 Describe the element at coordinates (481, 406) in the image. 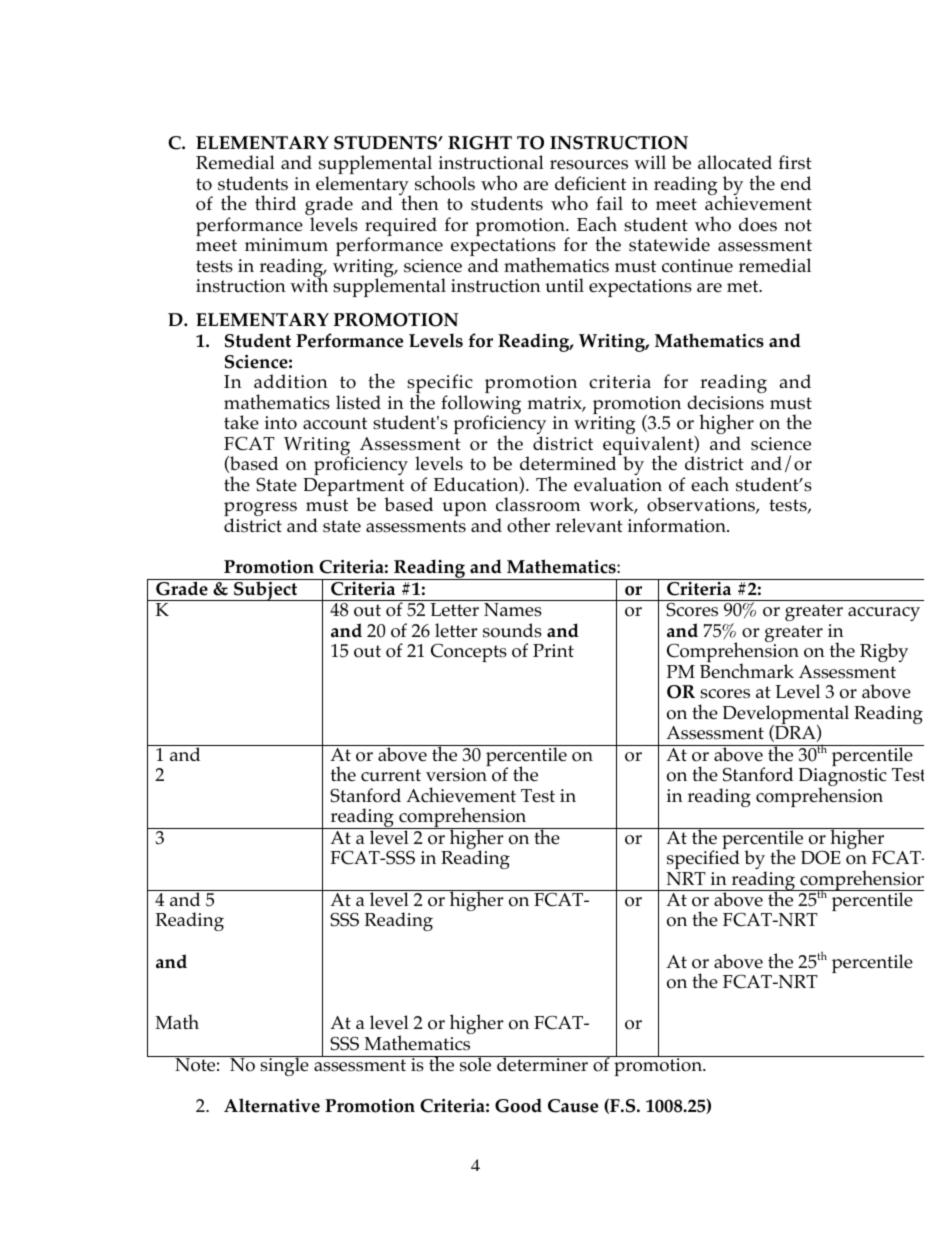

I see `following` at that location.
